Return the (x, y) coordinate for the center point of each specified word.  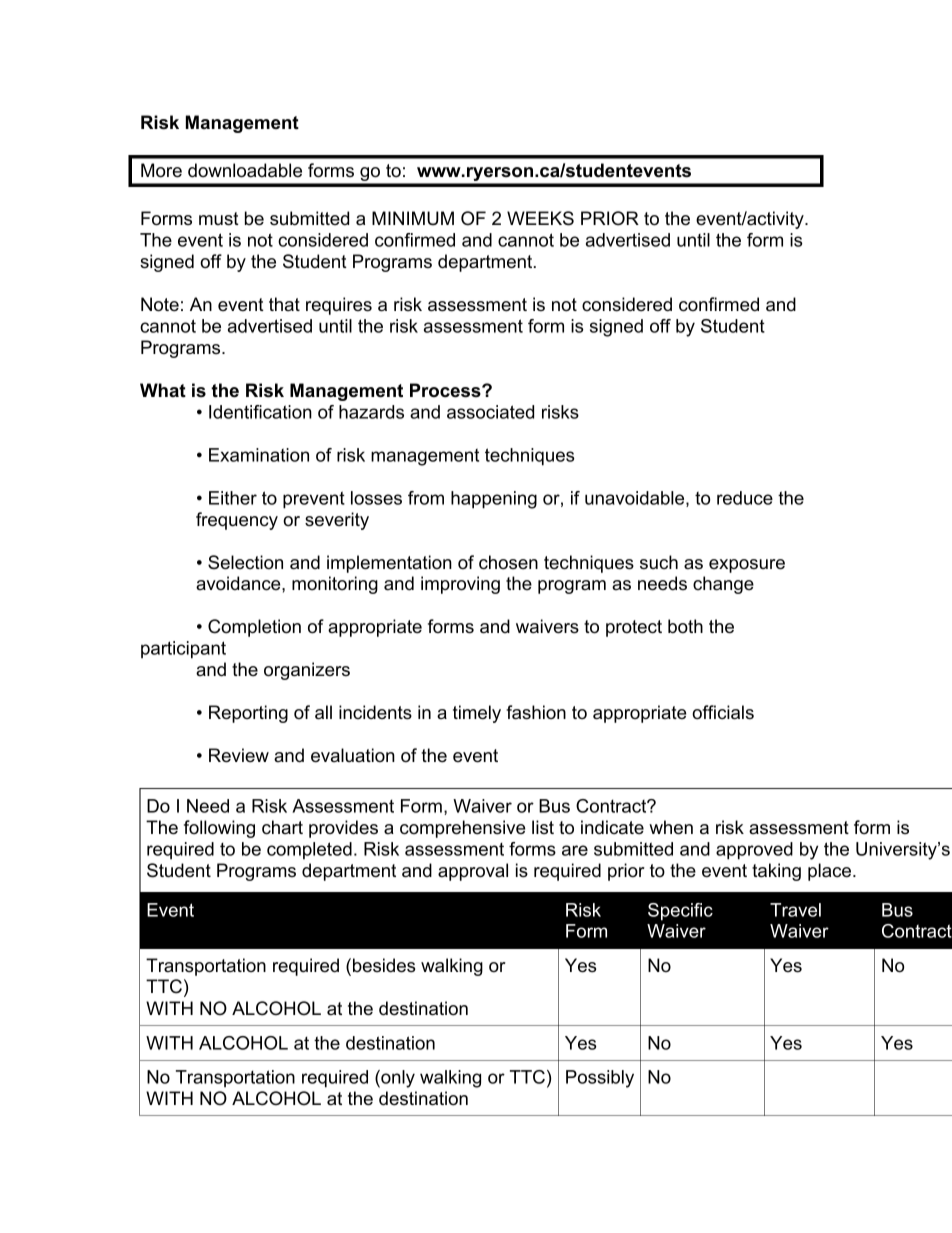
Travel (795, 910)
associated (490, 412)
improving (460, 585)
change (723, 585)
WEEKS (540, 218)
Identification (260, 412)
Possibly (600, 1079)
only (397, 1079)
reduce (745, 498)
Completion (254, 628)
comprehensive (462, 829)
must (219, 219)
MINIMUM (413, 218)
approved (754, 851)
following (219, 829)
